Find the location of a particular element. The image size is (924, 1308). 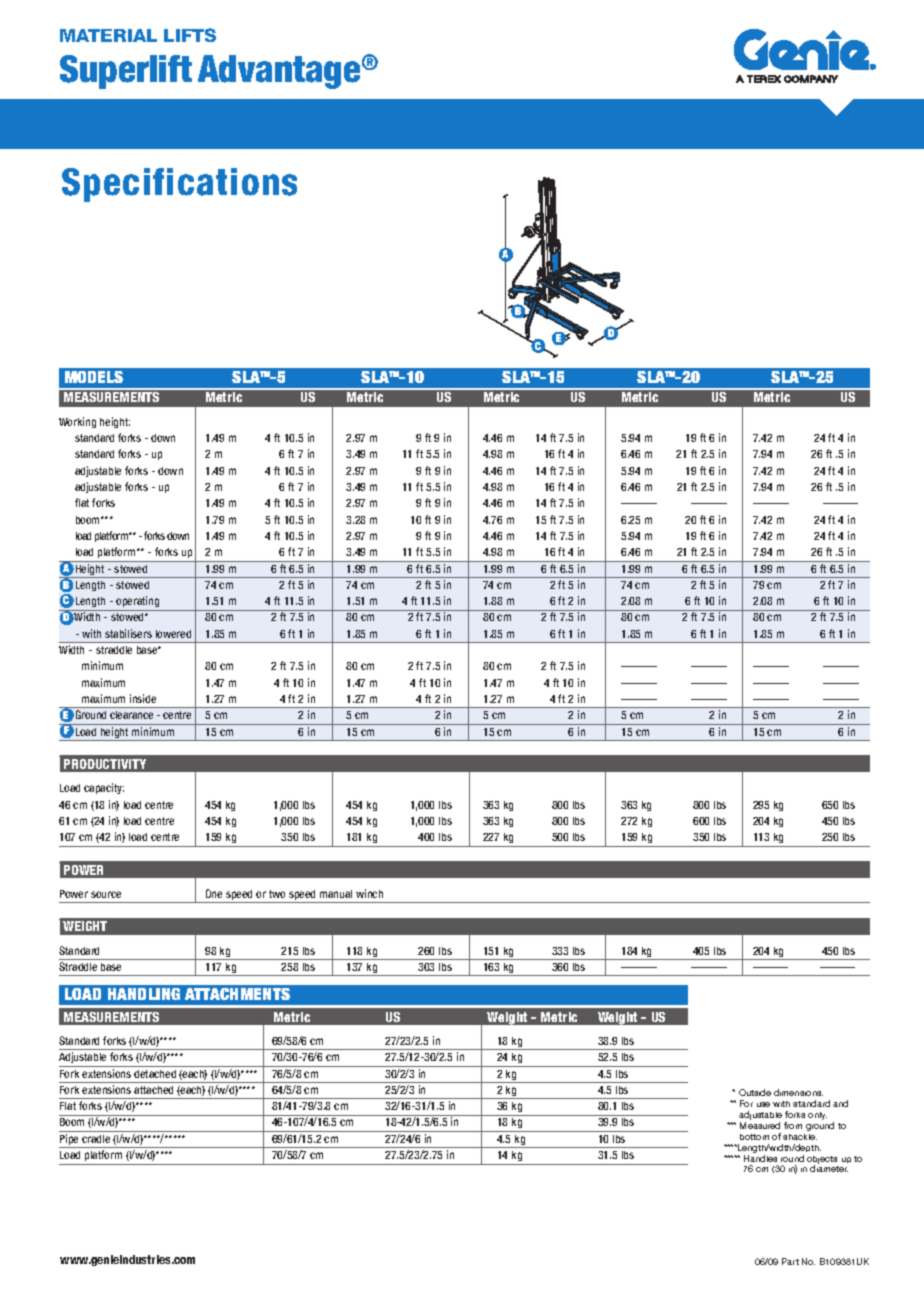

One is located at coordinates (214, 893).
